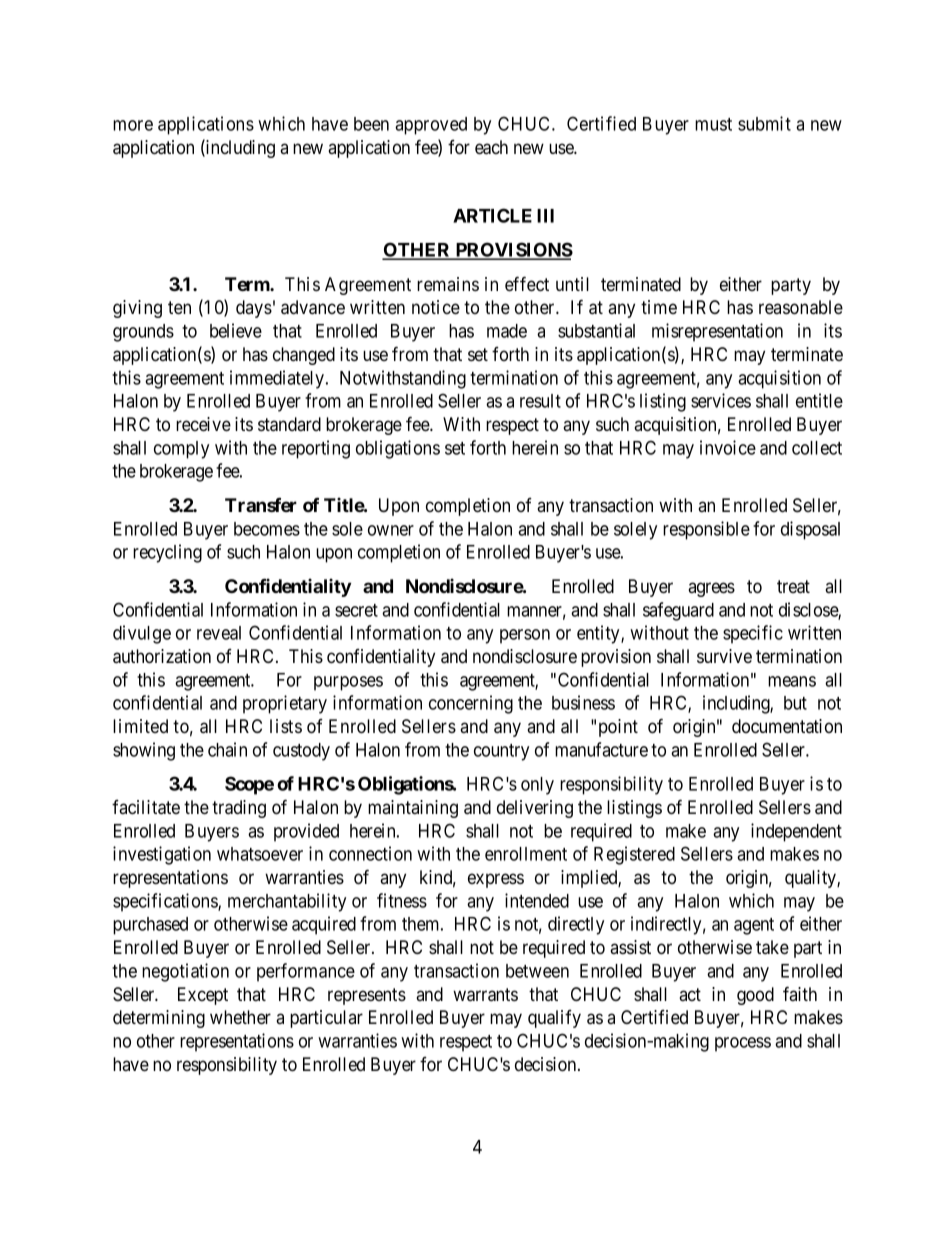 Image resolution: width=952 pixels, height=1233 pixels. I want to click on more, so click(133, 125).
